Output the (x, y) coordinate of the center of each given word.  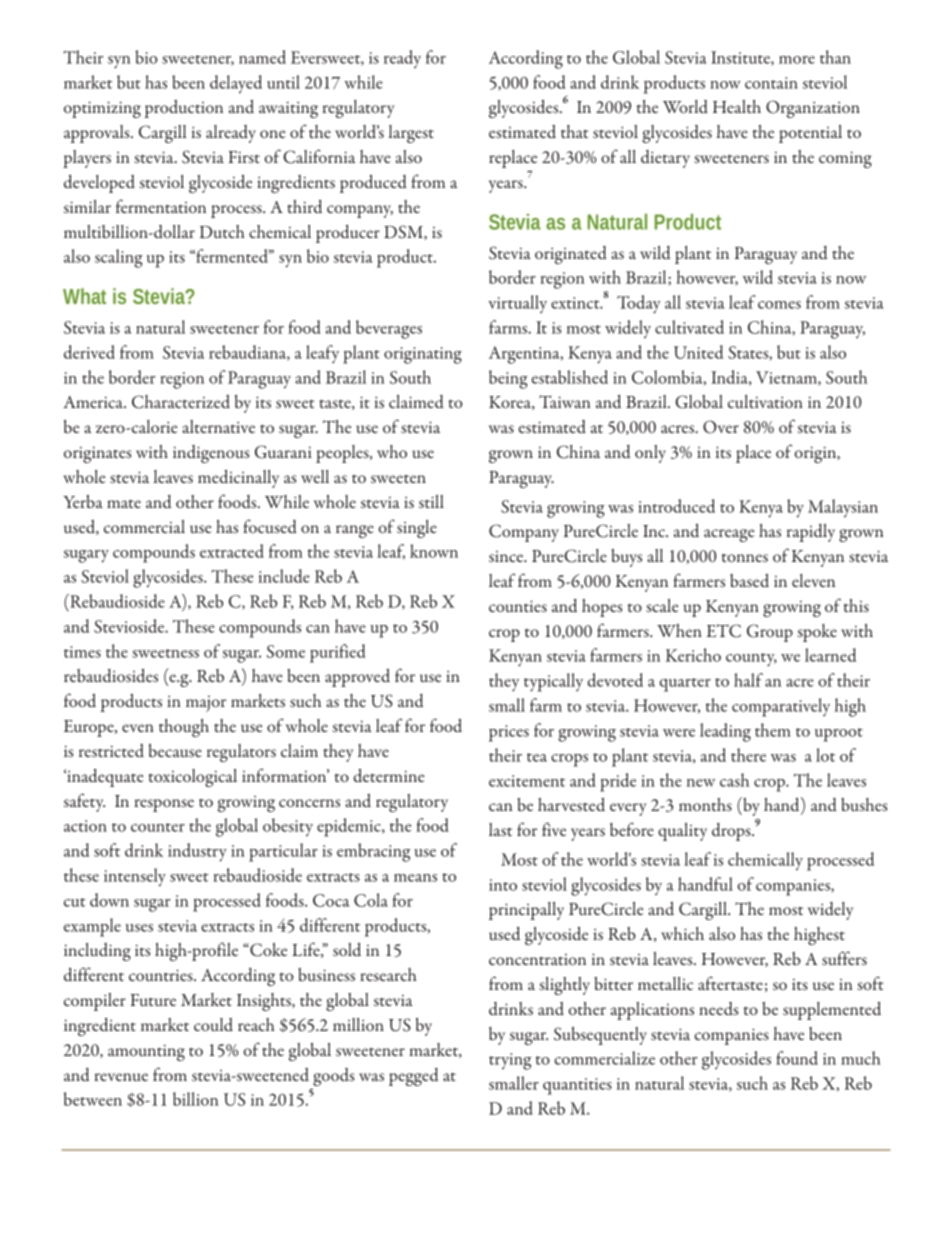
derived (89, 352)
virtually (517, 304)
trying (510, 1061)
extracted (232, 551)
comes (779, 305)
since (507, 556)
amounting (146, 1052)
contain (771, 83)
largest (411, 134)
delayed (236, 84)
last (500, 829)
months (705, 804)
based (749, 580)
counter (158, 827)
